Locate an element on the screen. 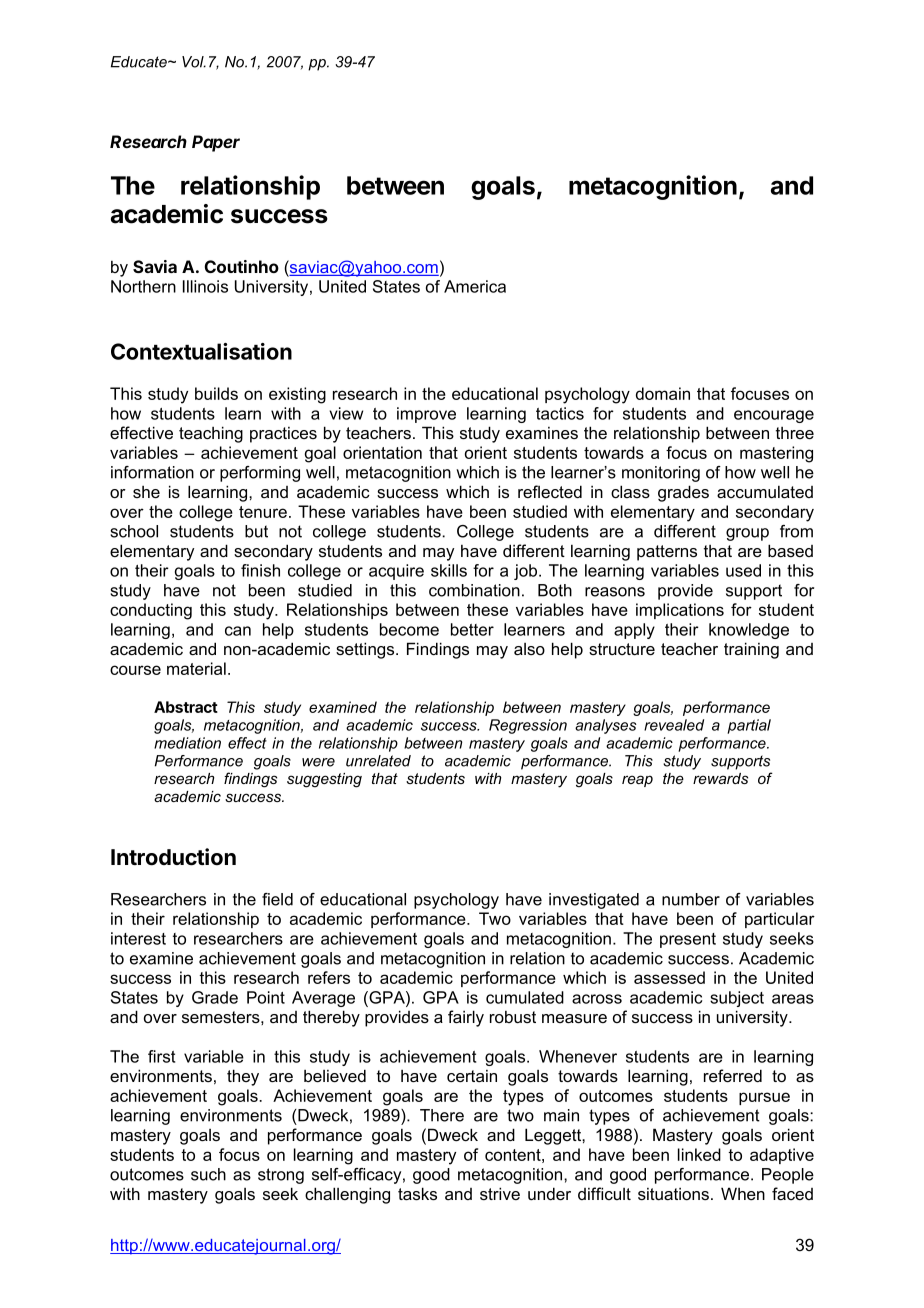 This screenshot has width=924, height=1308. Paper is located at coordinates (216, 143).
